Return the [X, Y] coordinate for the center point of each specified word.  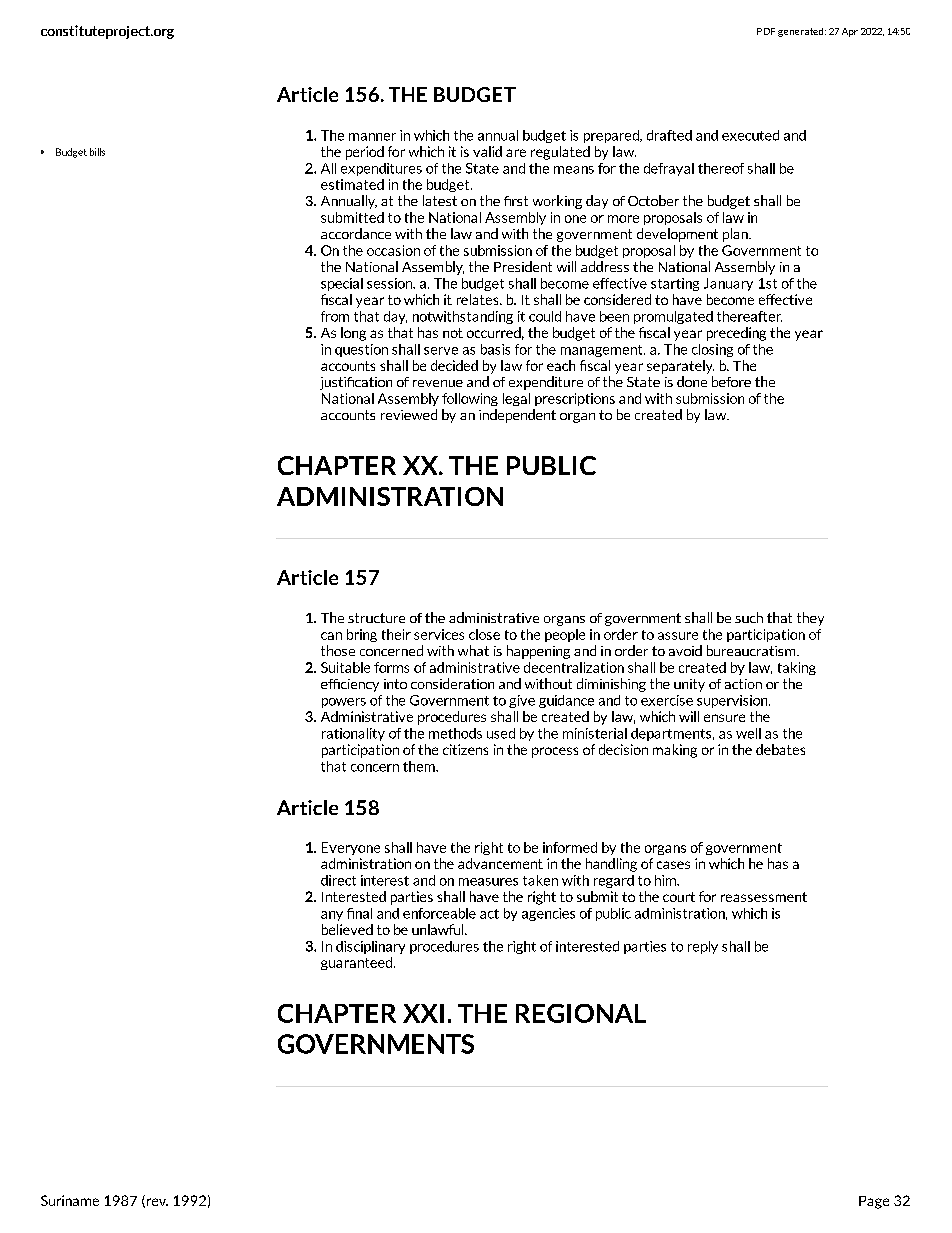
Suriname [70, 1200]
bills [97, 152]
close [484, 634]
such [749, 617]
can [331, 636]
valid [487, 151]
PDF [766, 31]
